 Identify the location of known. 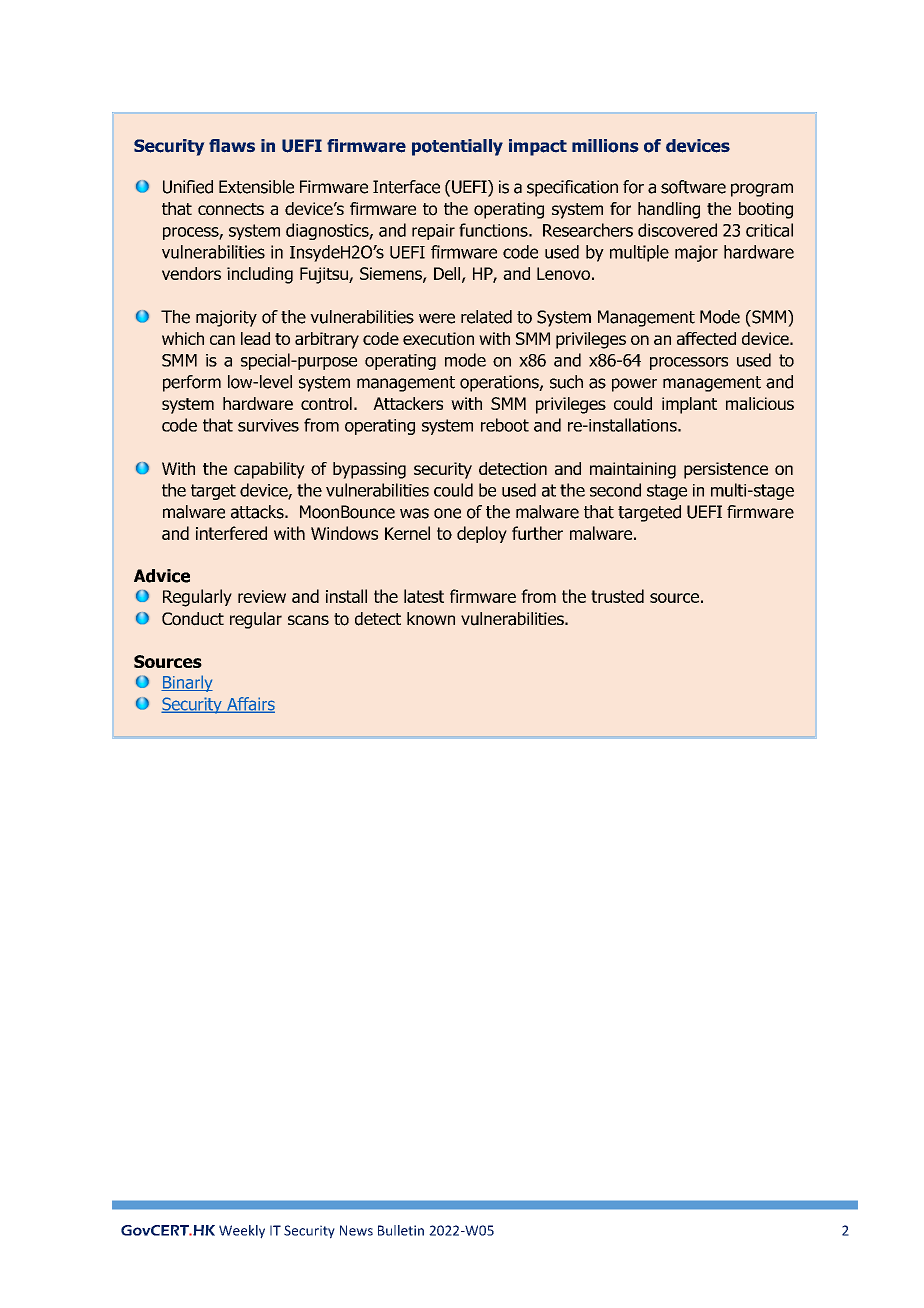
(431, 619).
